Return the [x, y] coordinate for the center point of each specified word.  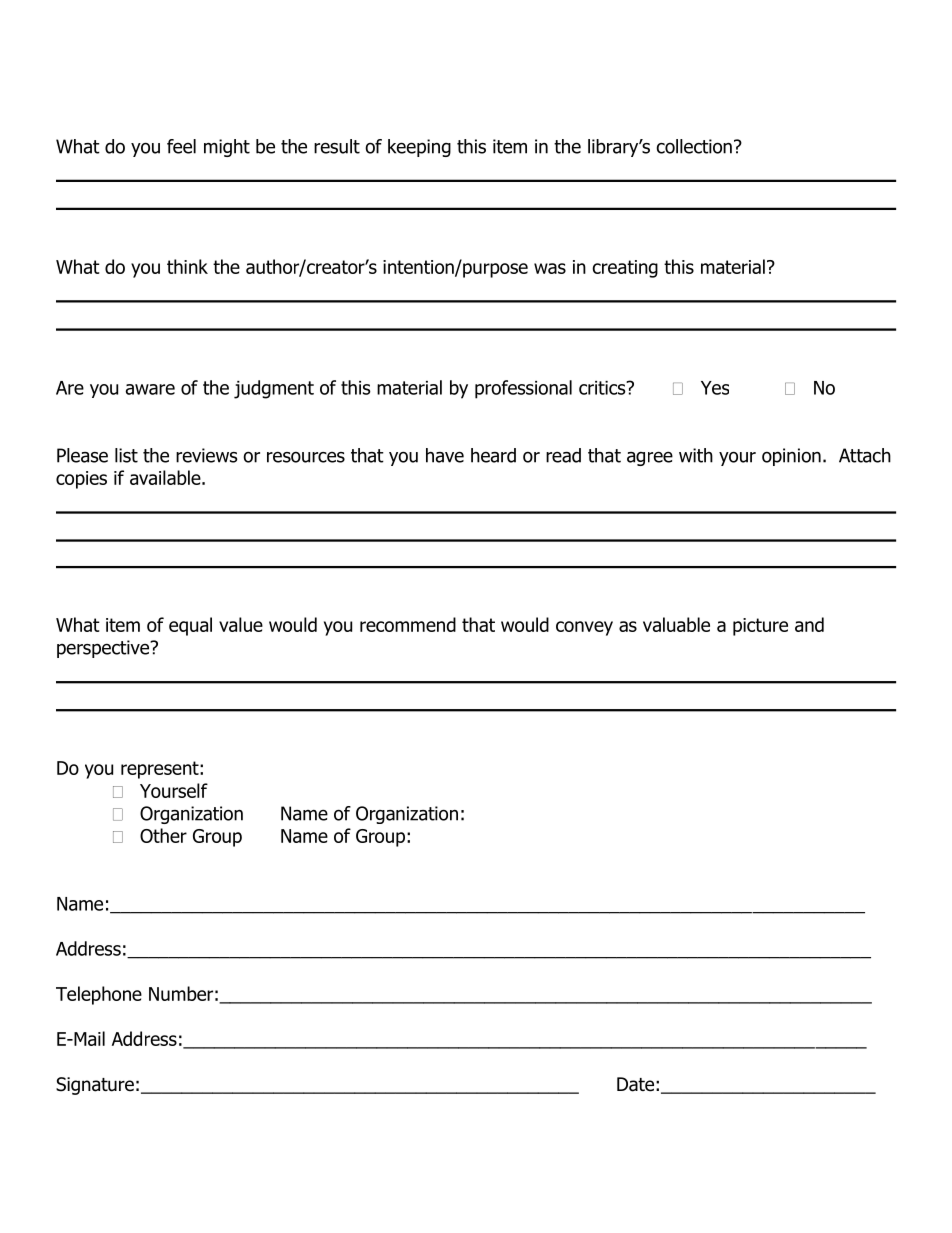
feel [181, 146]
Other [163, 835]
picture [760, 627]
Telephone [99, 995]
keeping [419, 148]
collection [694, 146]
